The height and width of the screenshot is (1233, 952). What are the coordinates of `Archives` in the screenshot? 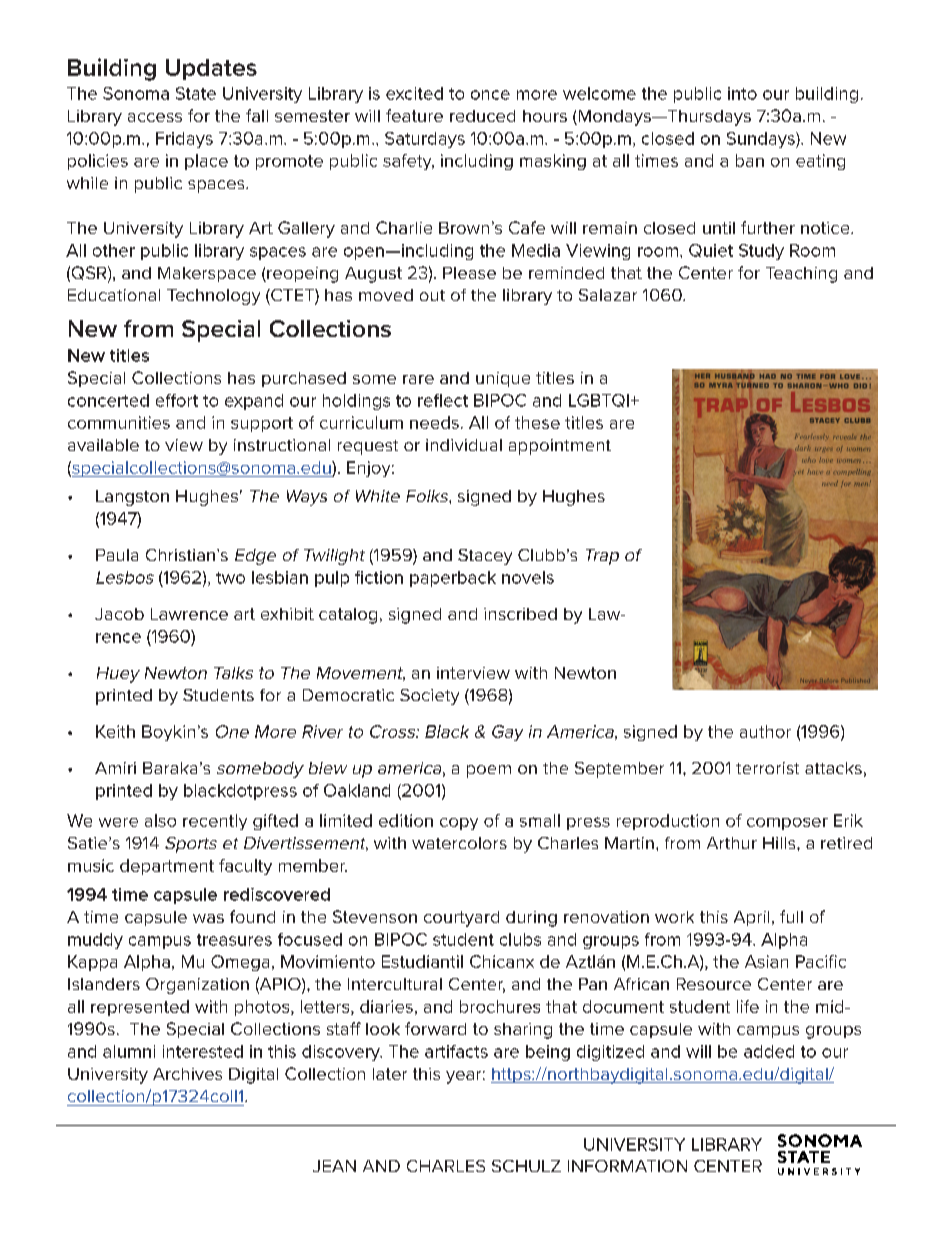 It's located at (187, 1074).
